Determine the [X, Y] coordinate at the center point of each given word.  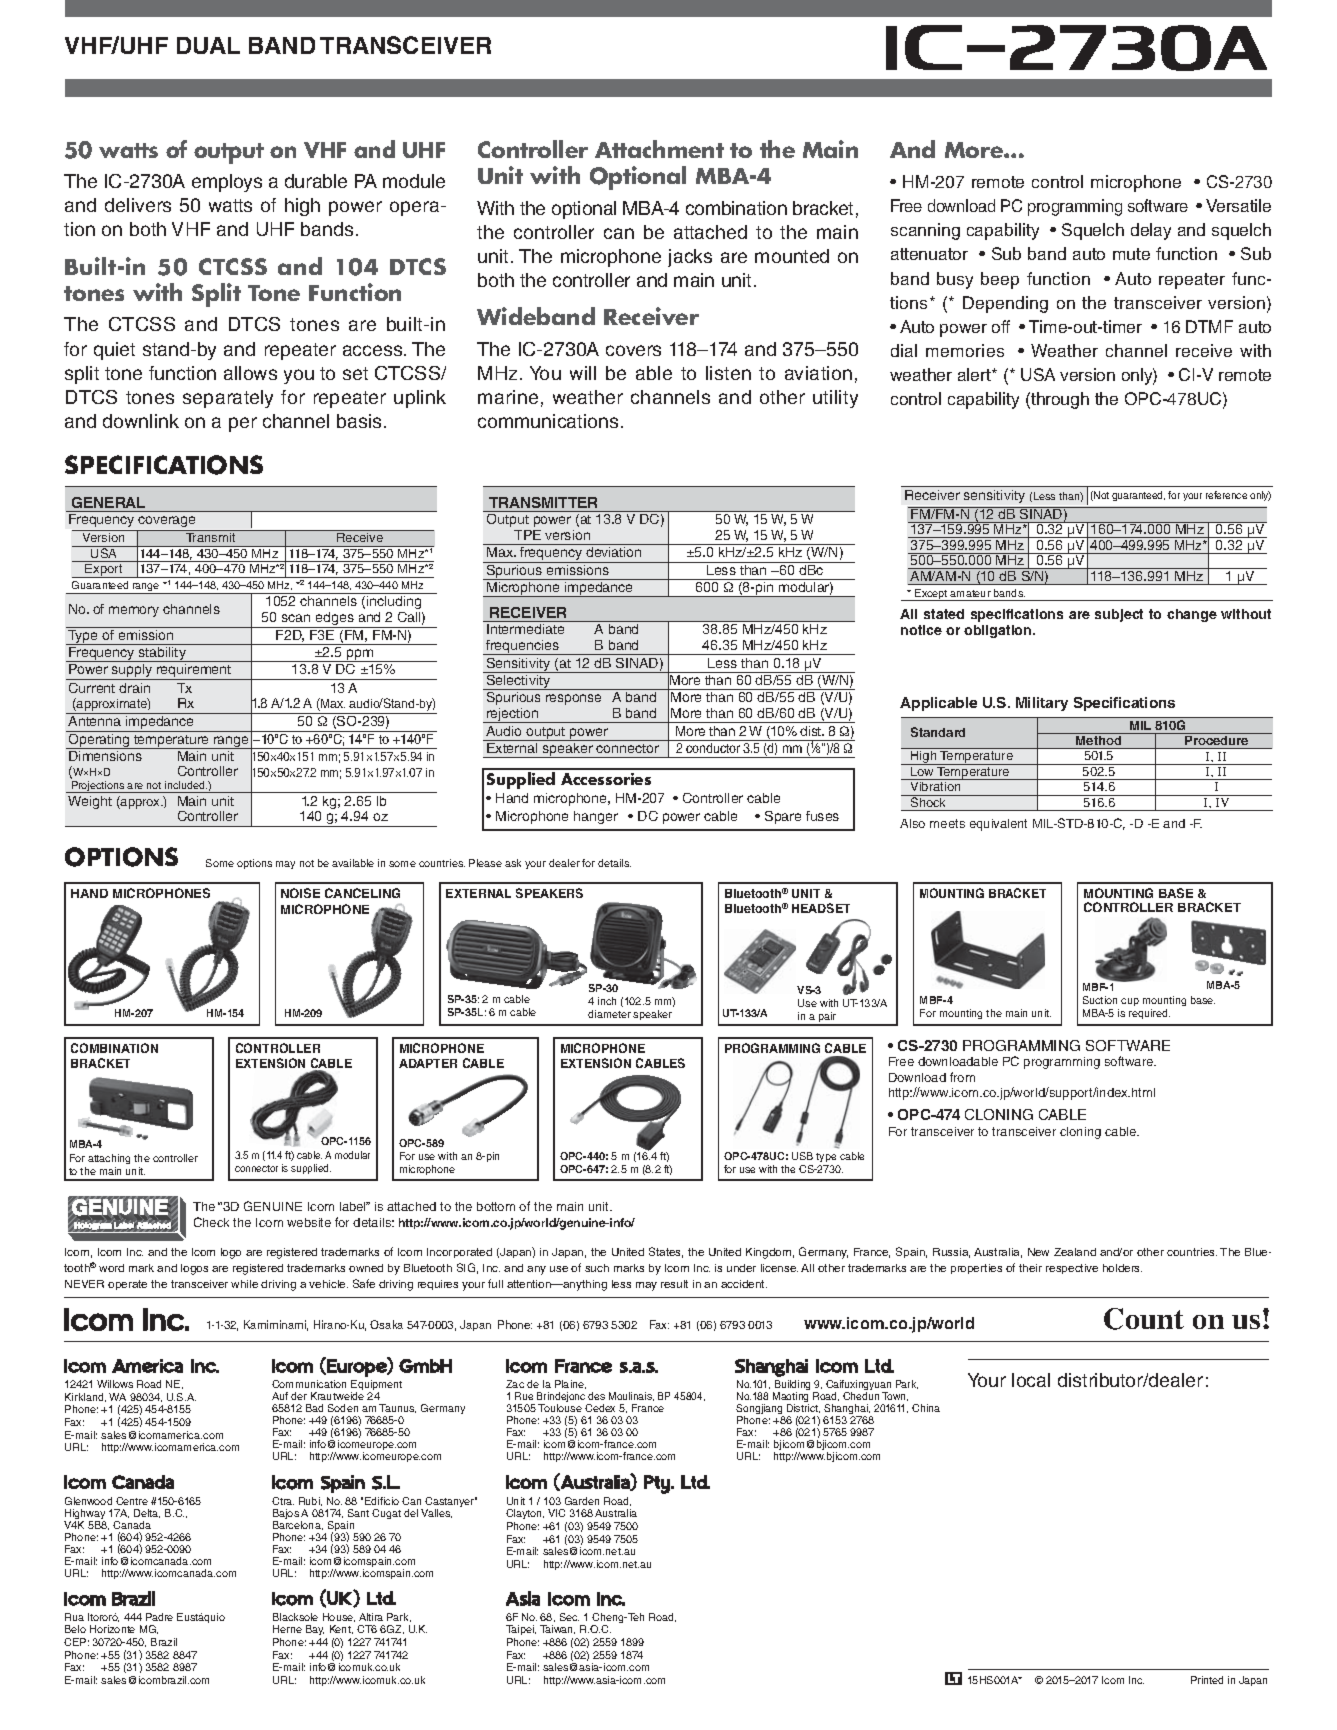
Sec [569, 1617]
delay [1151, 231]
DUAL [208, 45]
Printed [1207, 1680]
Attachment [659, 149]
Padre [159, 1617]
